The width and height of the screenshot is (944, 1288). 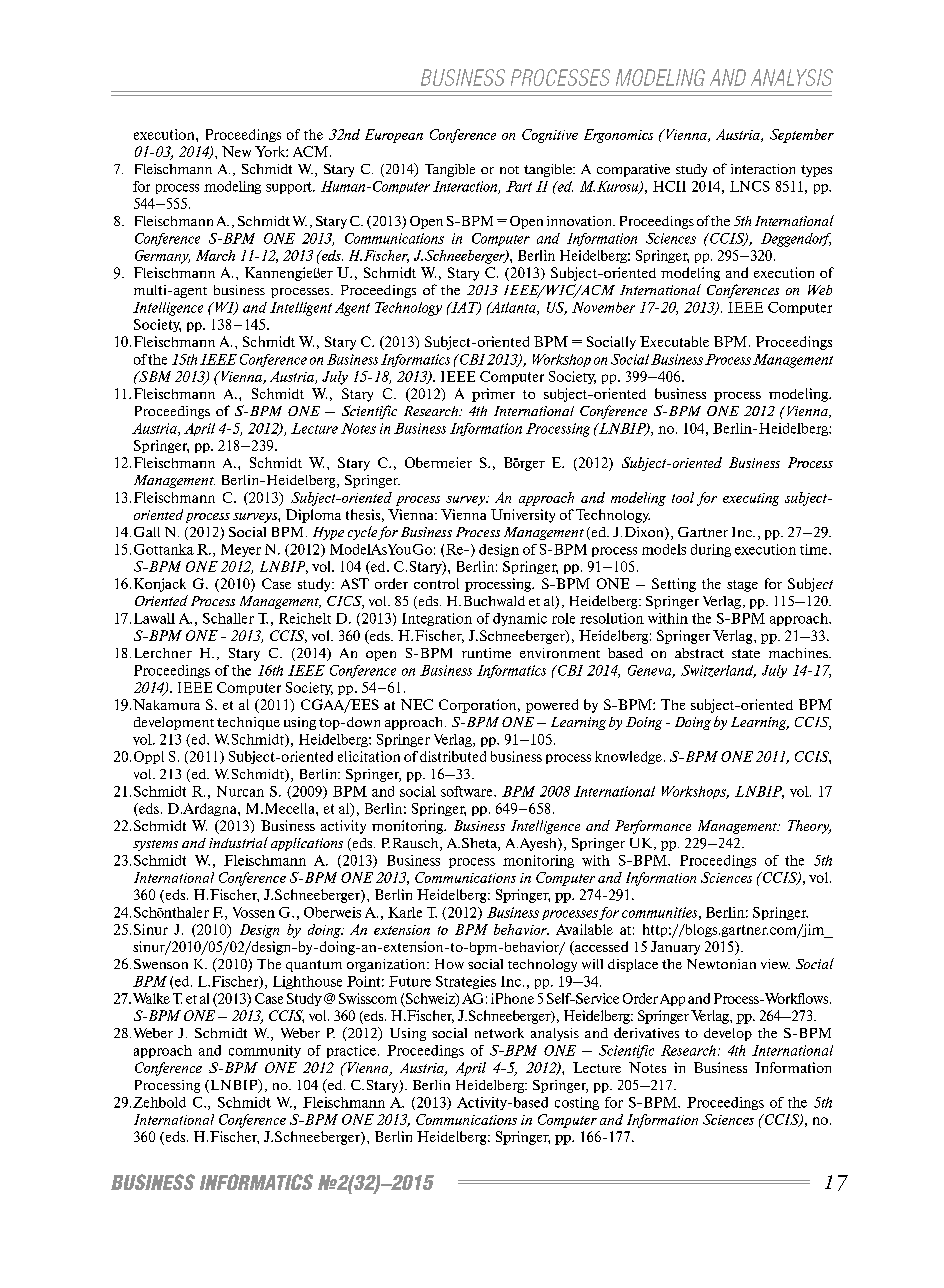 I want to click on Meyer, so click(x=241, y=550).
